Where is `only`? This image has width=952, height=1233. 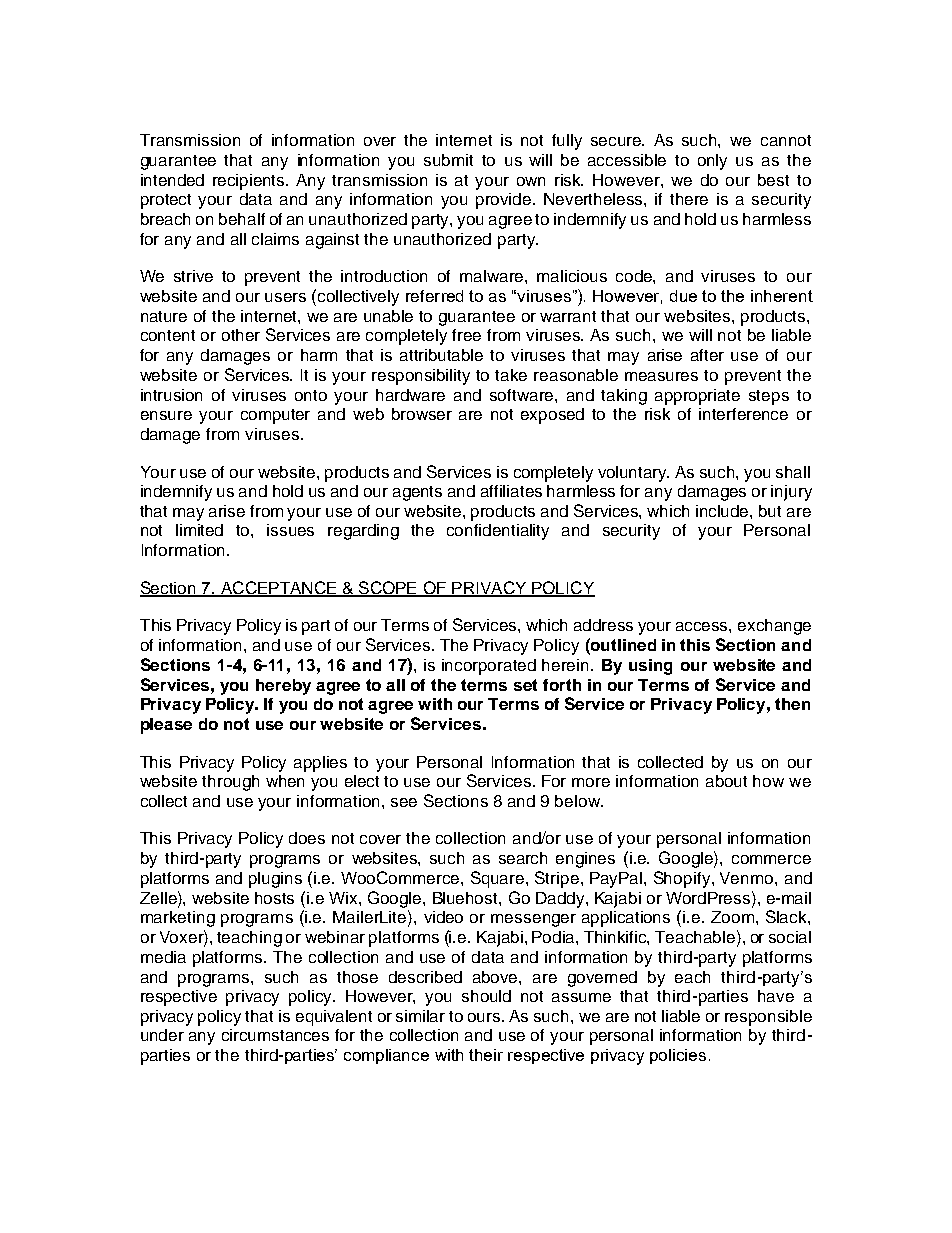
only is located at coordinates (712, 162).
